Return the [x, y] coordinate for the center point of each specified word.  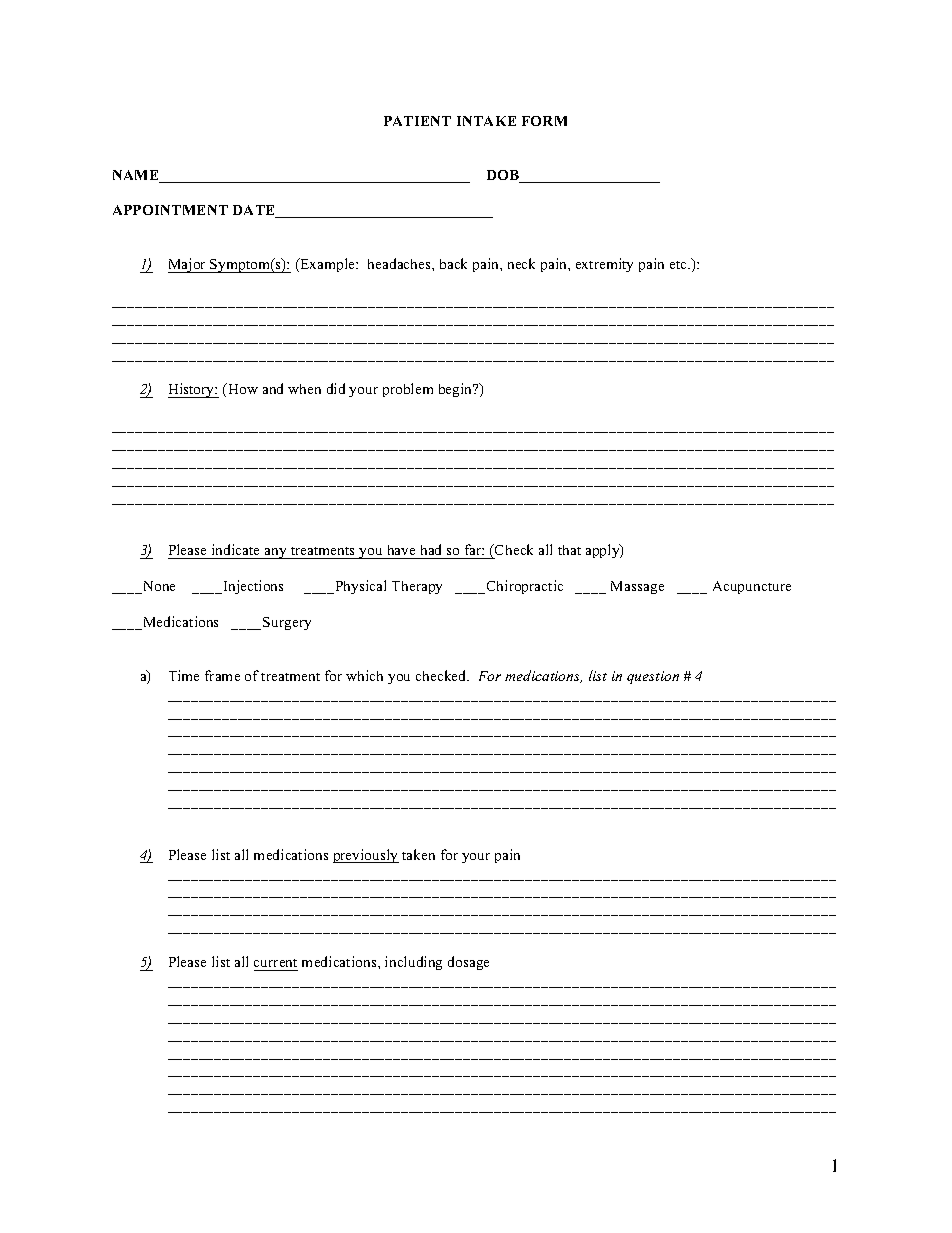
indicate [236, 551]
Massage [637, 587]
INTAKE [486, 121]
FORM [544, 121]
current [275, 963]
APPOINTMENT [170, 210]
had [431, 551]
